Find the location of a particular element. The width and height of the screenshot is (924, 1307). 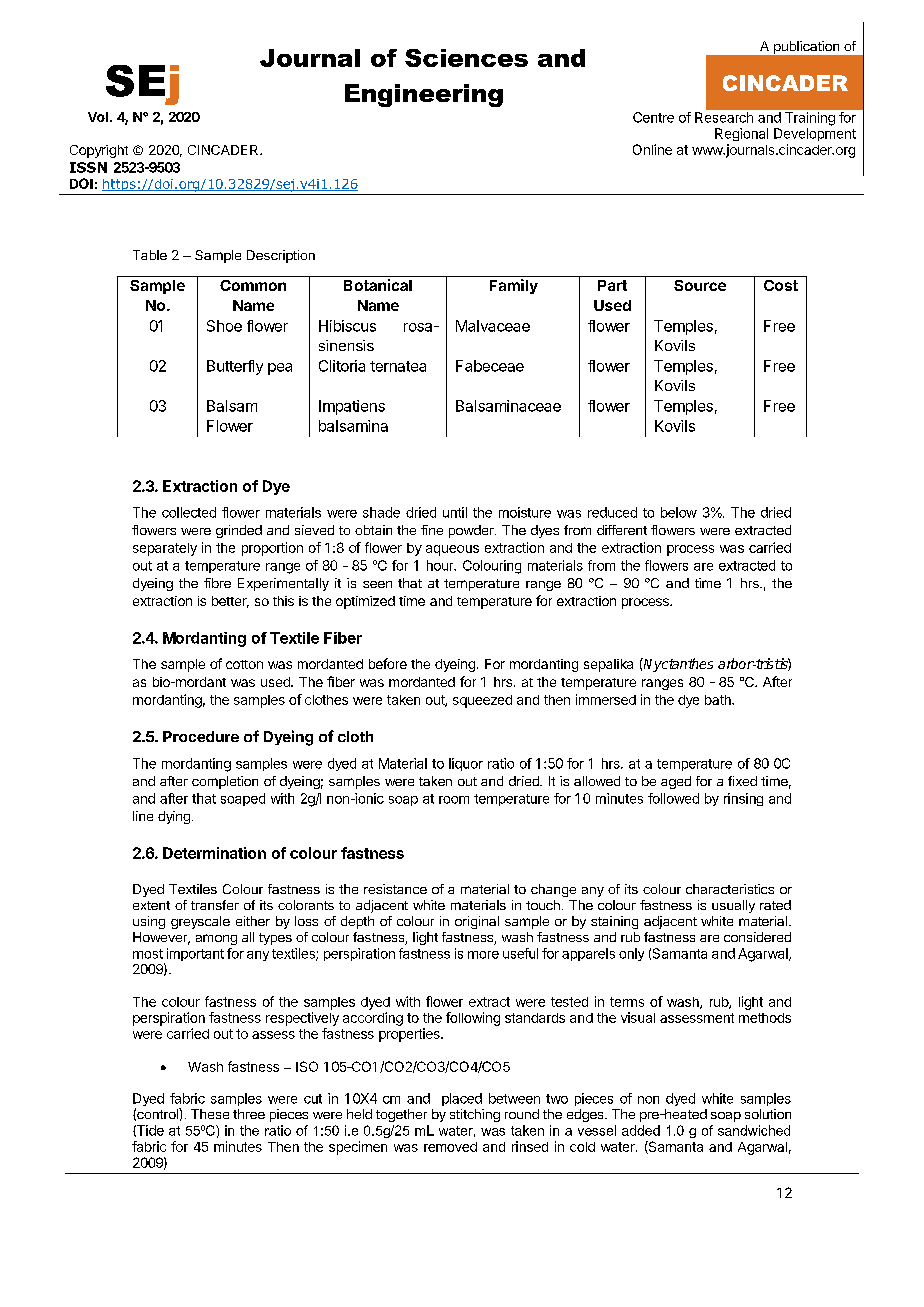

resistance is located at coordinates (395, 889).
